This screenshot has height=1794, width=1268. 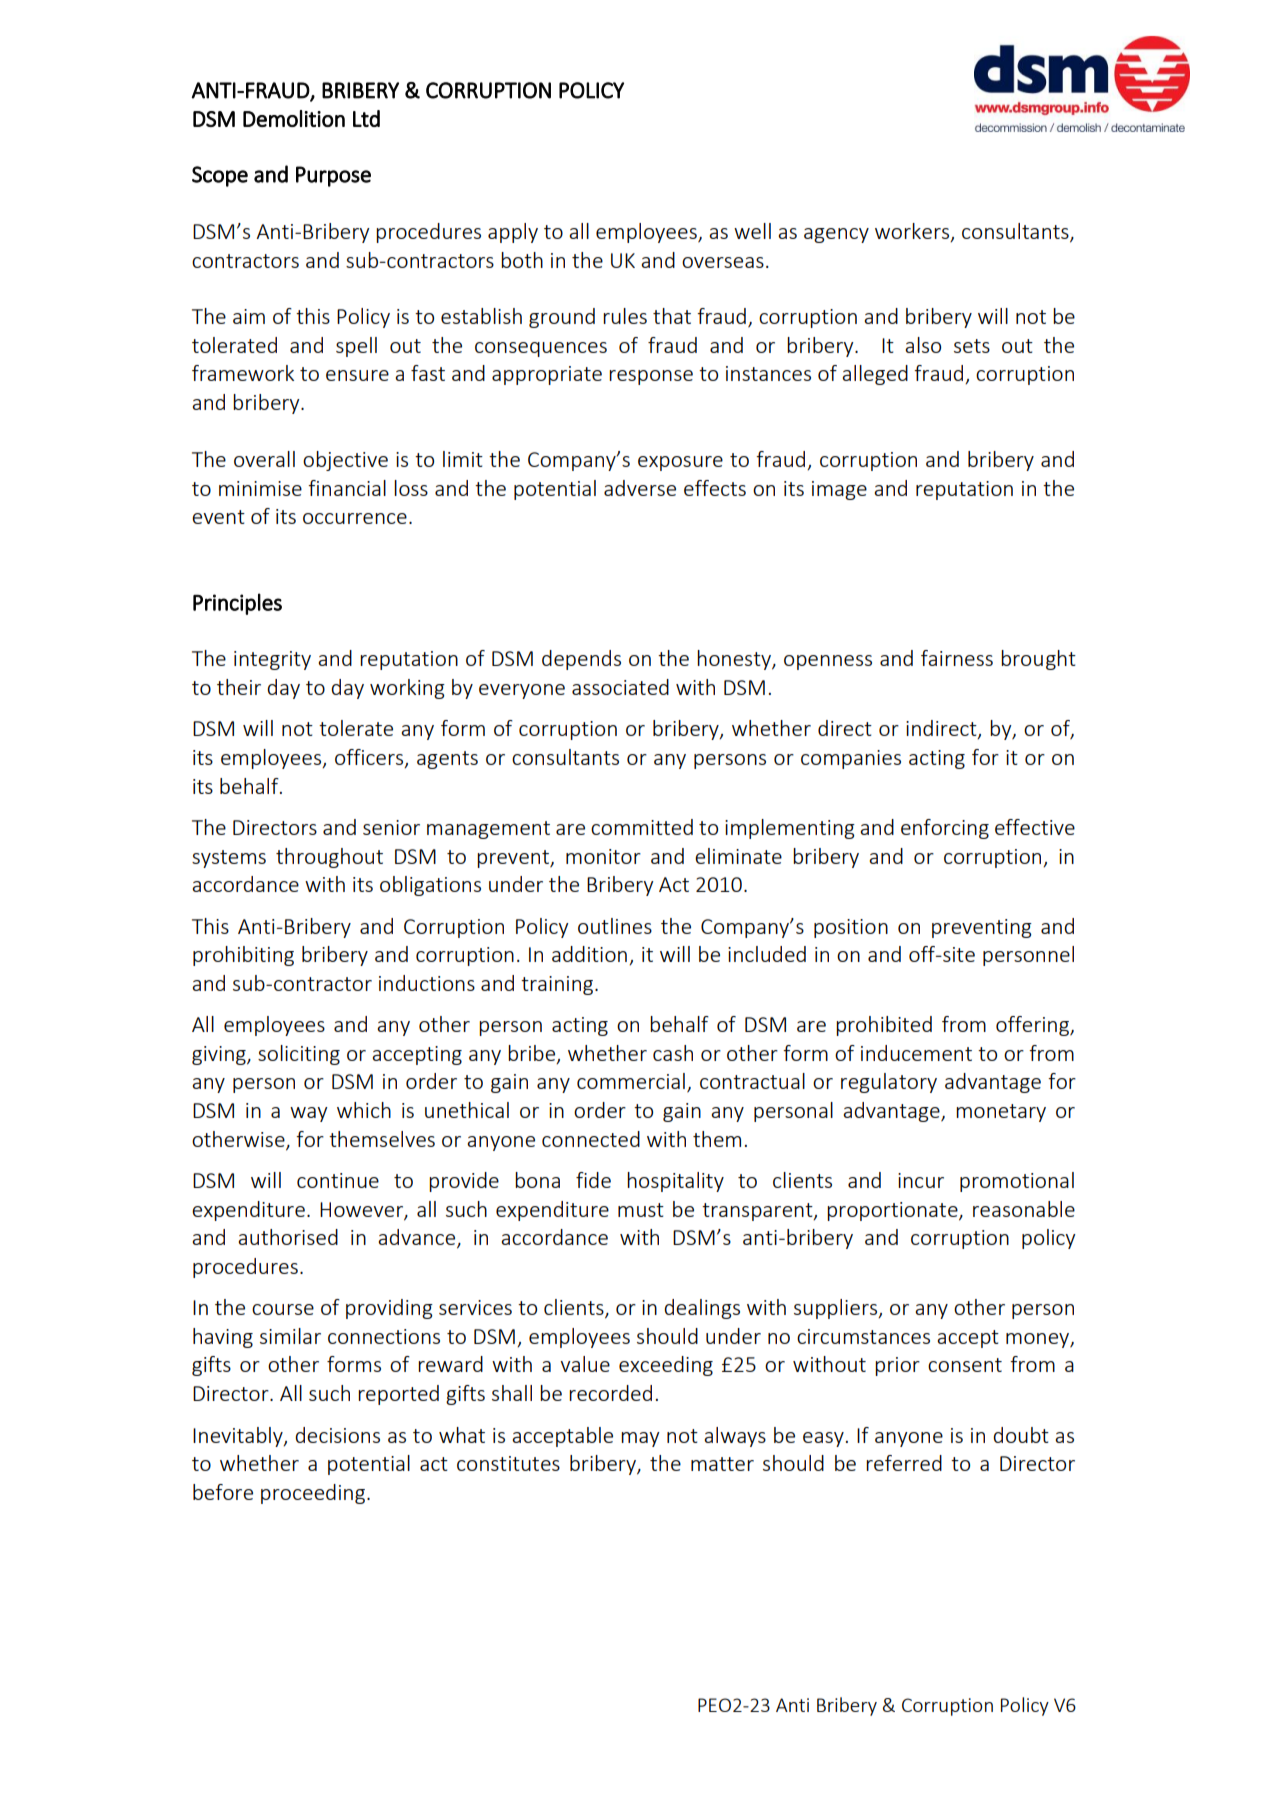 I want to click on enforcing, so click(x=945, y=829).
